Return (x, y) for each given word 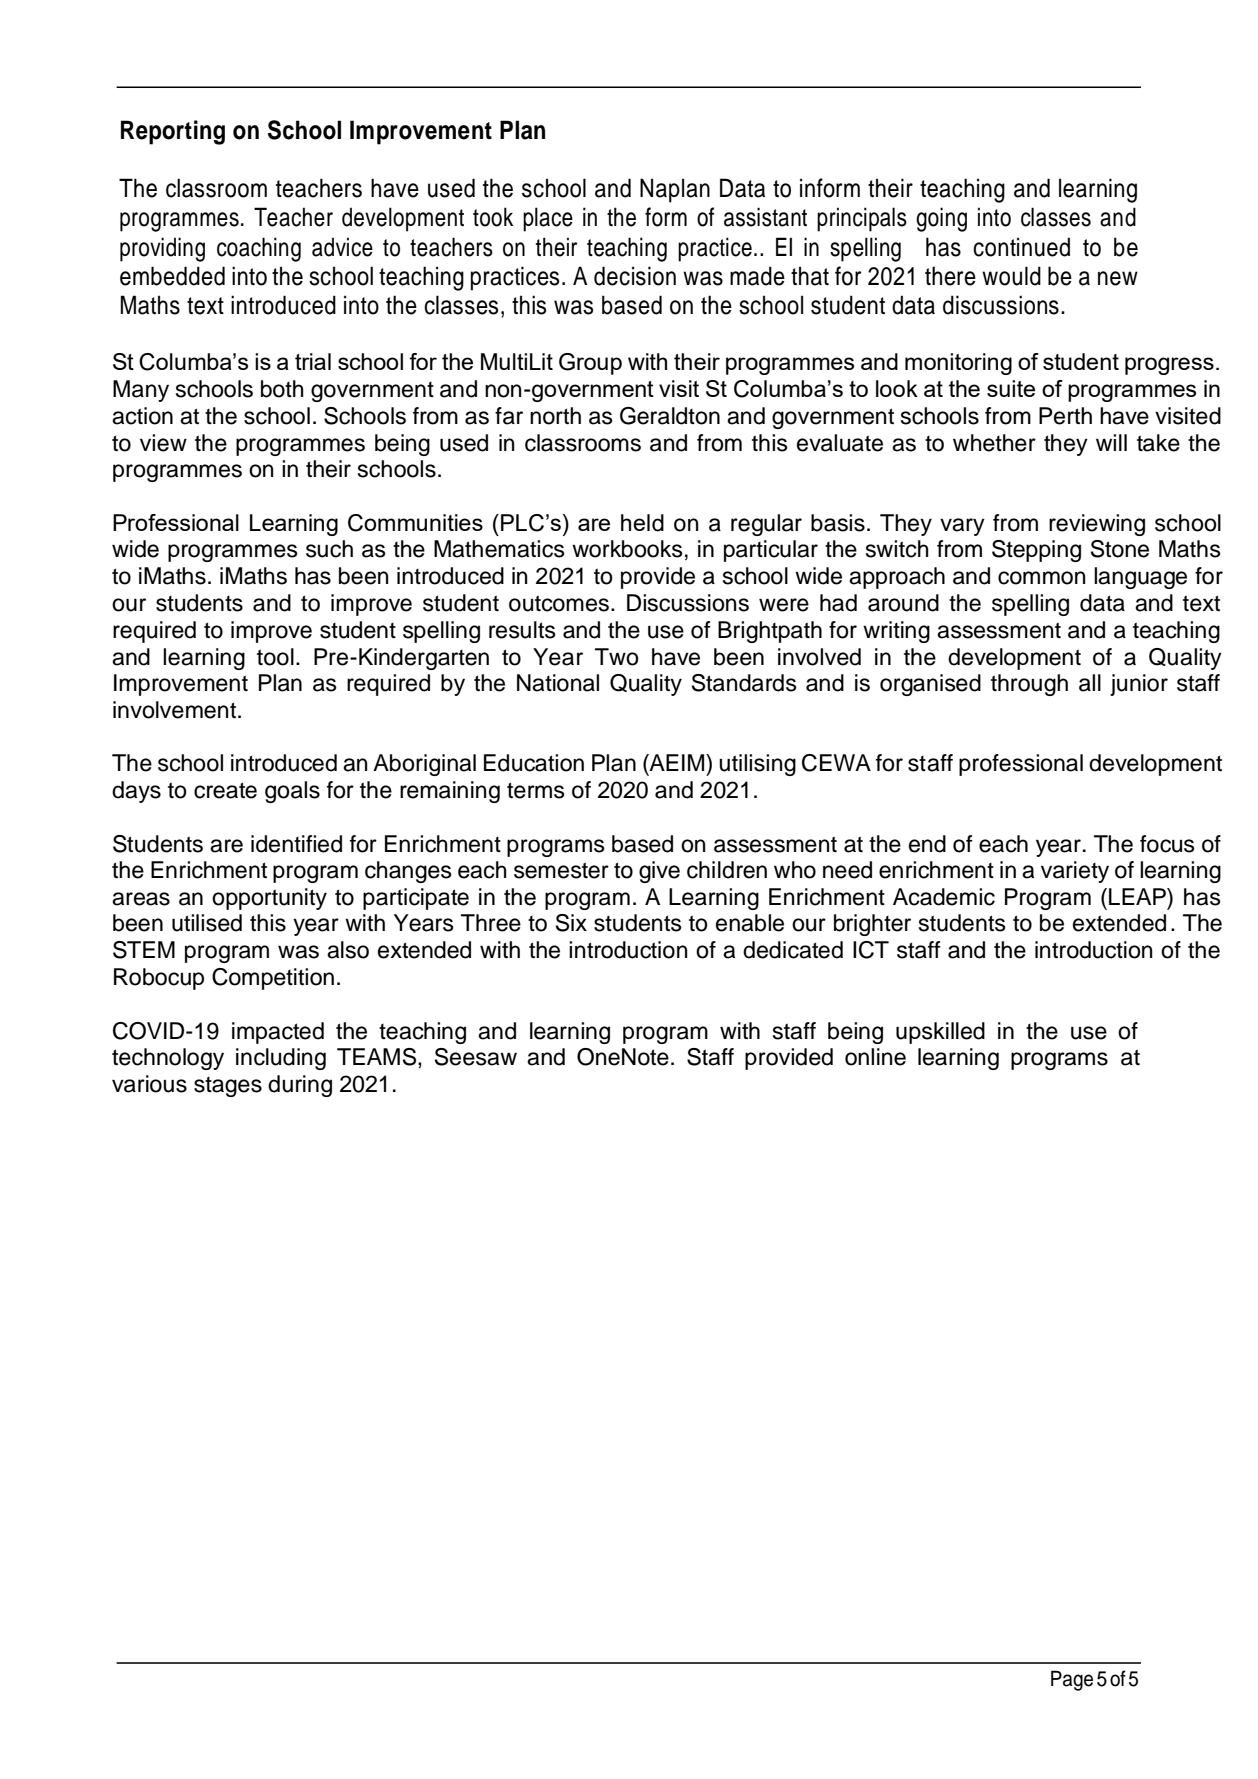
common (1042, 578)
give (659, 872)
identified (296, 844)
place (548, 219)
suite (1011, 388)
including (281, 1059)
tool (275, 657)
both (282, 389)
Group (590, 364)
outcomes (559, 603)
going (941, 219)
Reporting (173, 132)
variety (1075, 872)
